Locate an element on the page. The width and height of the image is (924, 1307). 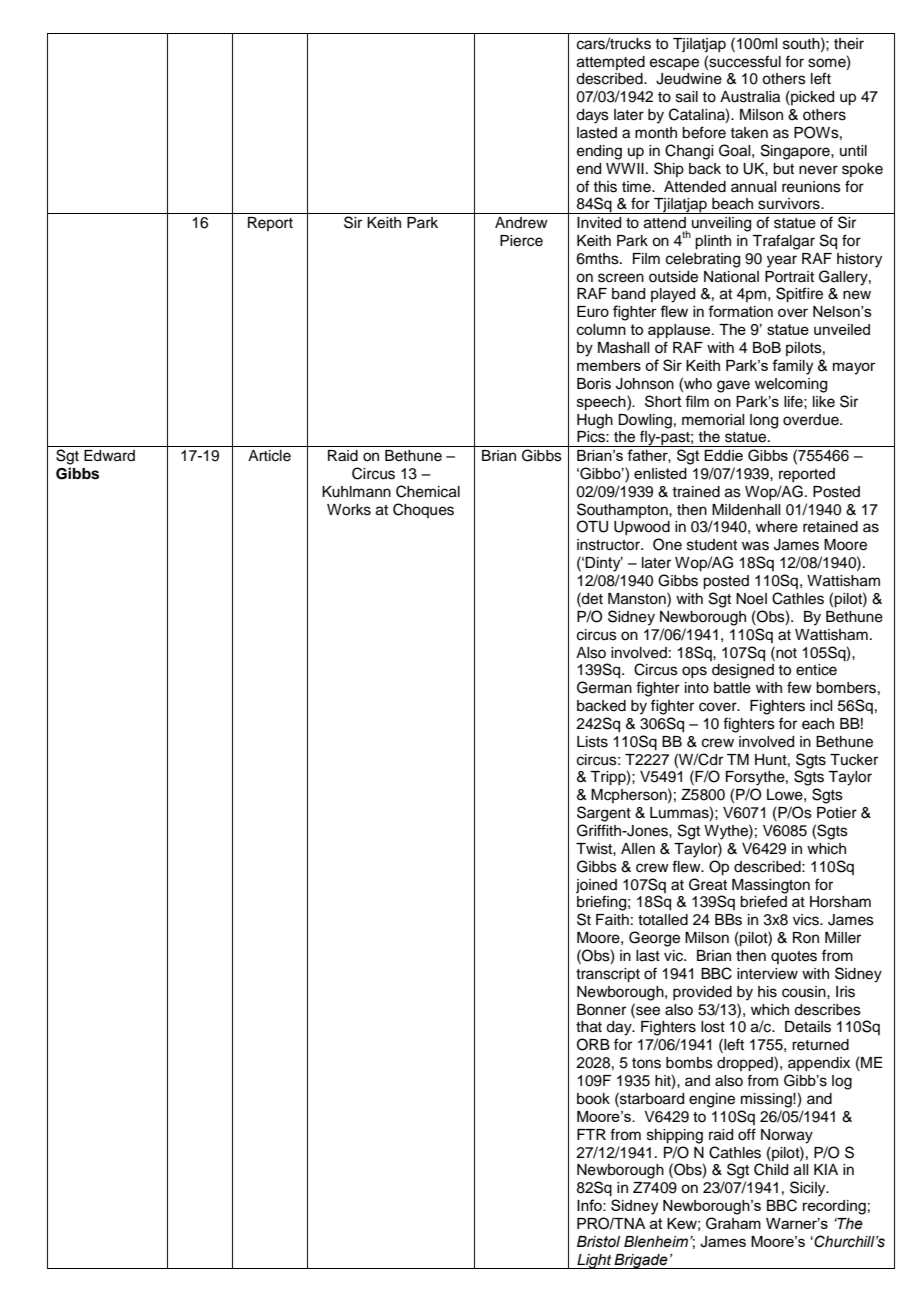
Sargent is located at coordinates (604, 814).
